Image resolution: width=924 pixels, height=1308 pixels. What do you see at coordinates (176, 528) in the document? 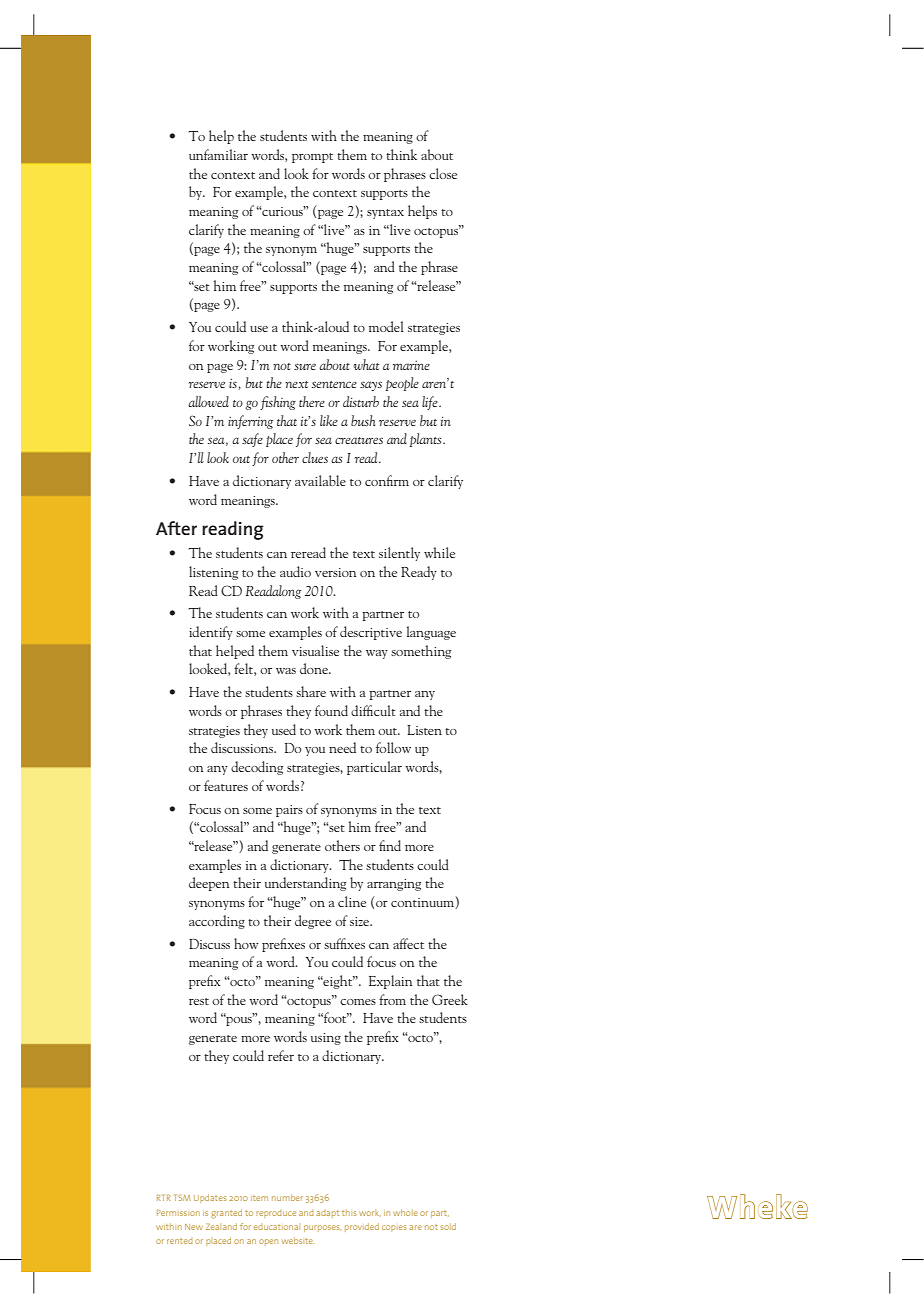
I see `After` at bounding box center [176, 528].
